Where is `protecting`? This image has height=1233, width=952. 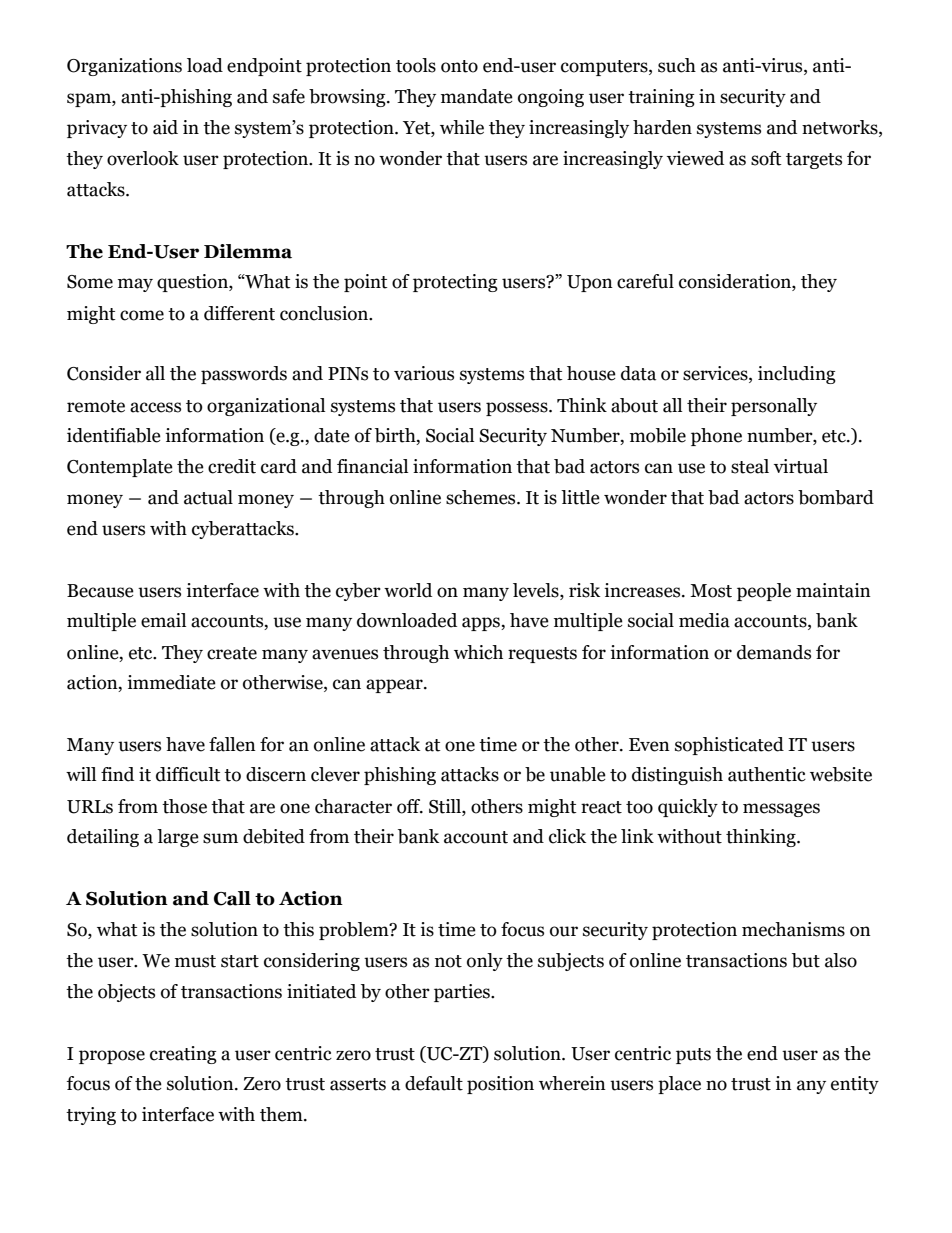
protecting is located at coordinates (455, 283).
